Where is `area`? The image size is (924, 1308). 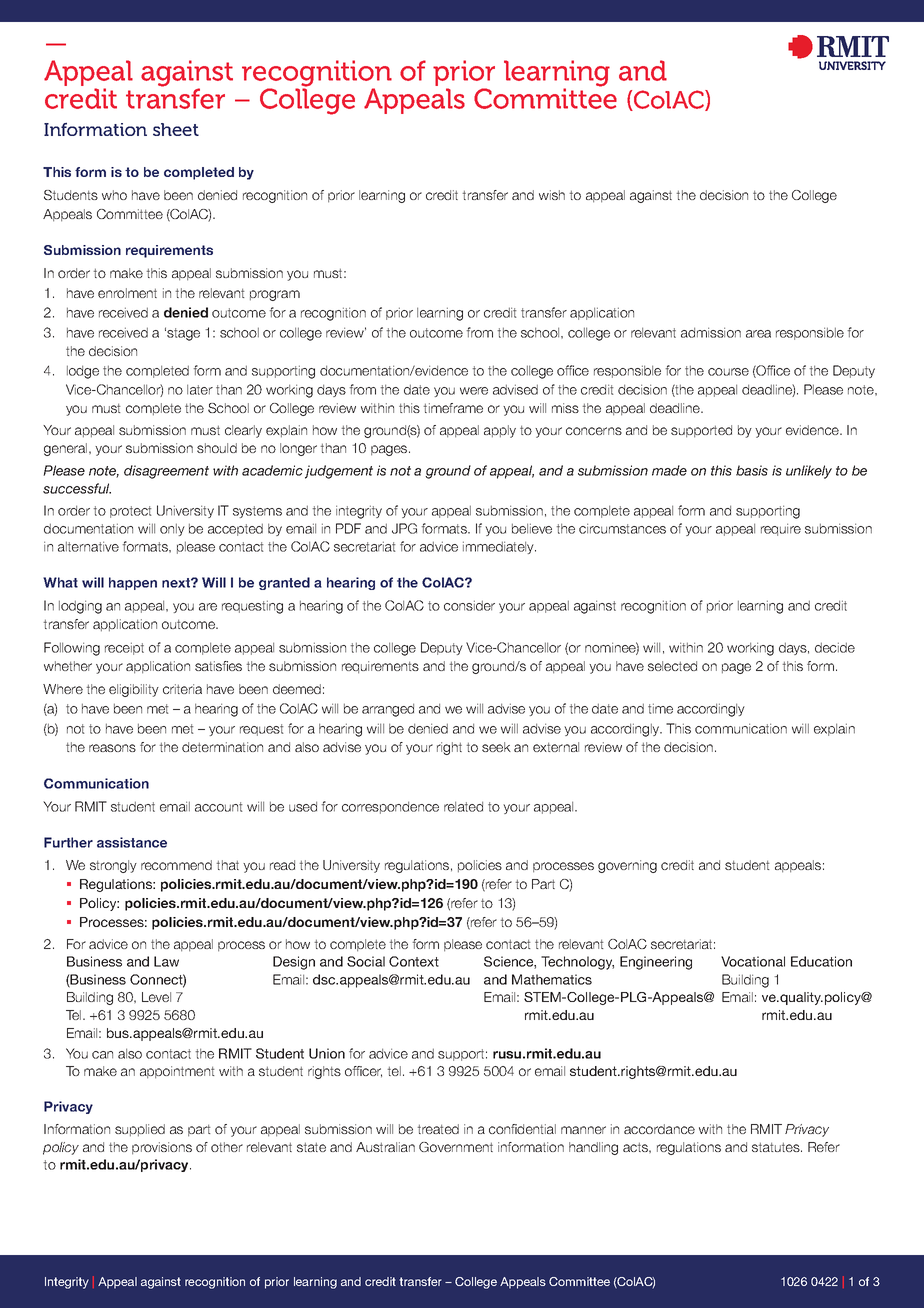
area is located at coordinates (758, 334).
